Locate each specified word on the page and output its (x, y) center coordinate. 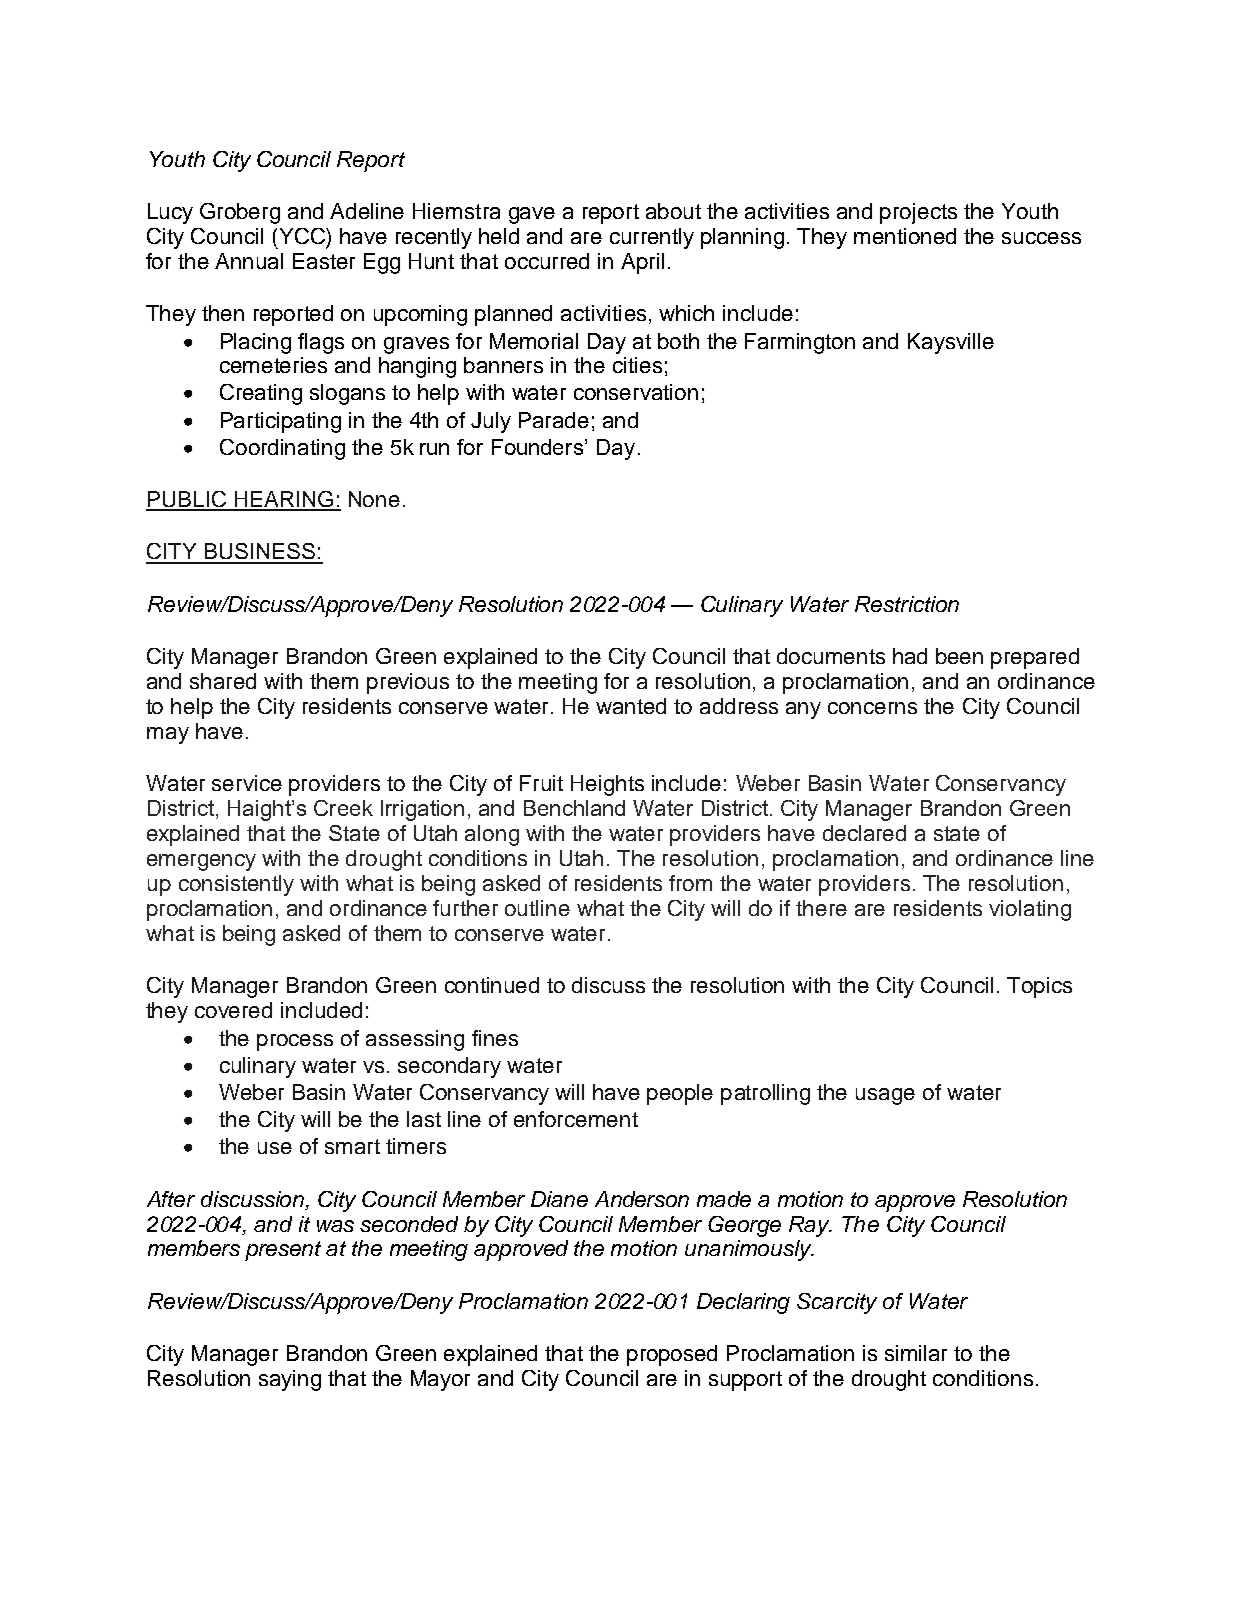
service (247, 783)
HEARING (283, 500)
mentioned (905, 236)
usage (885, 1096)
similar (916, 1353)
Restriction (907, 604)
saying (290, 1380)
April (642, 263)
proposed (672, 1355)
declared (864, 833)
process (295, 1042)
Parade (554, 420)
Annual (249, 261)
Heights (607, 785)
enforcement (576, 1119)
